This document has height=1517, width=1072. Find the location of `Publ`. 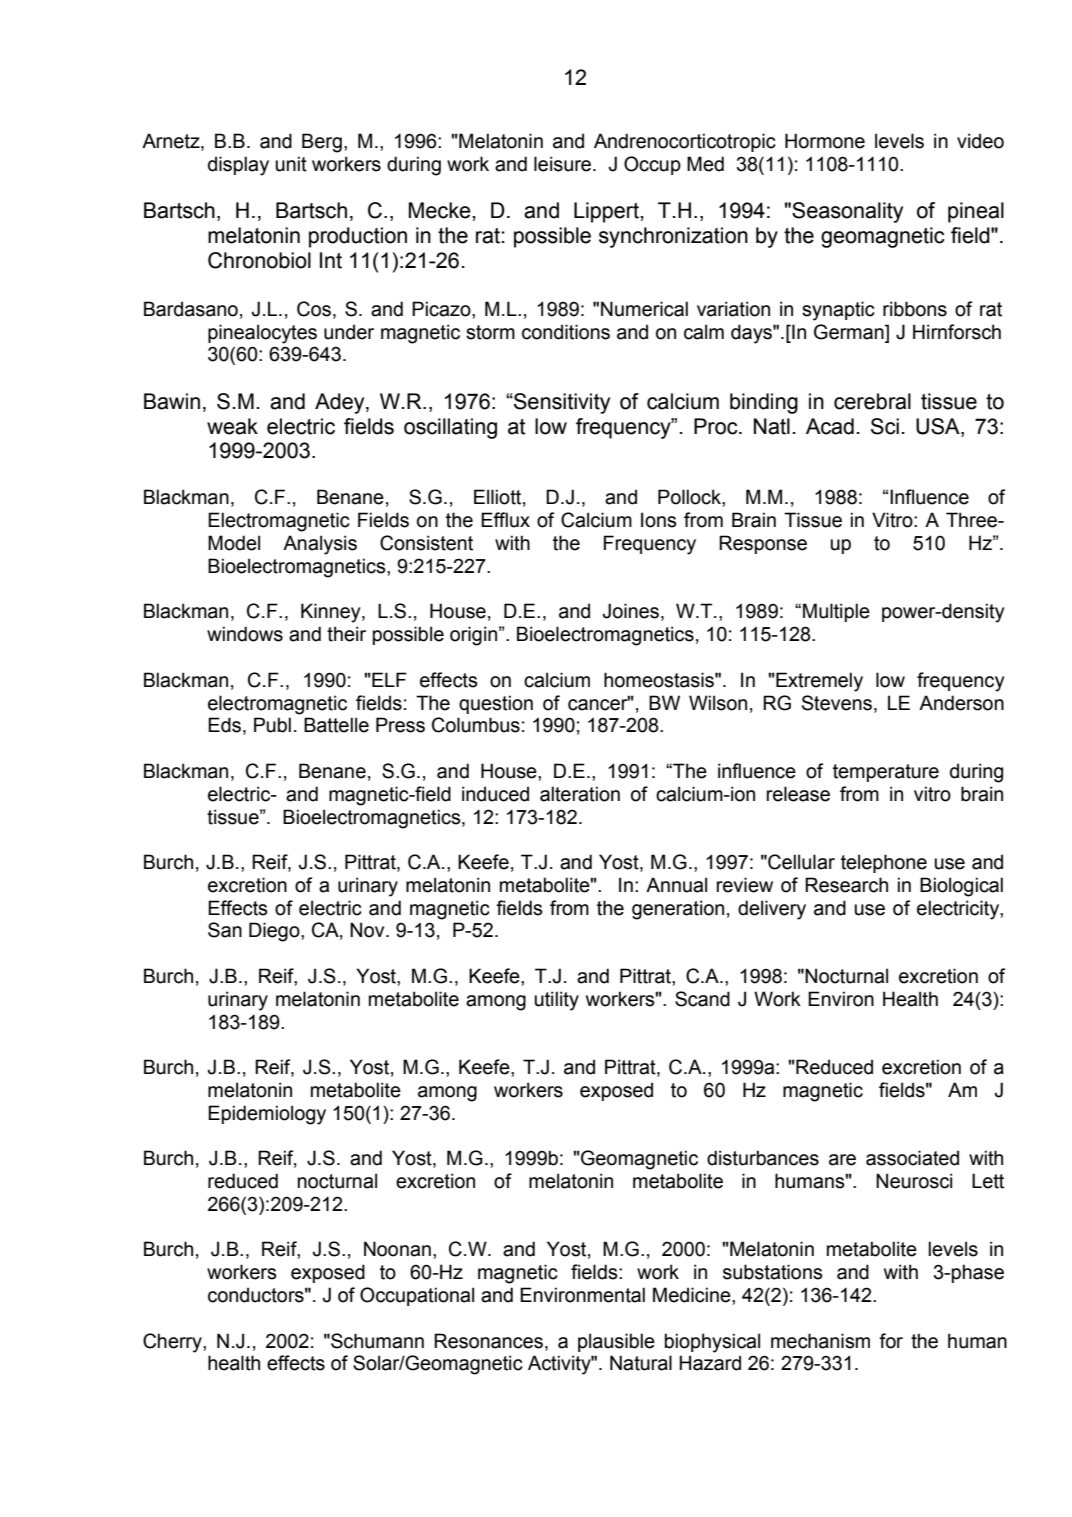

Publ is located at coordinates (272, 725).
